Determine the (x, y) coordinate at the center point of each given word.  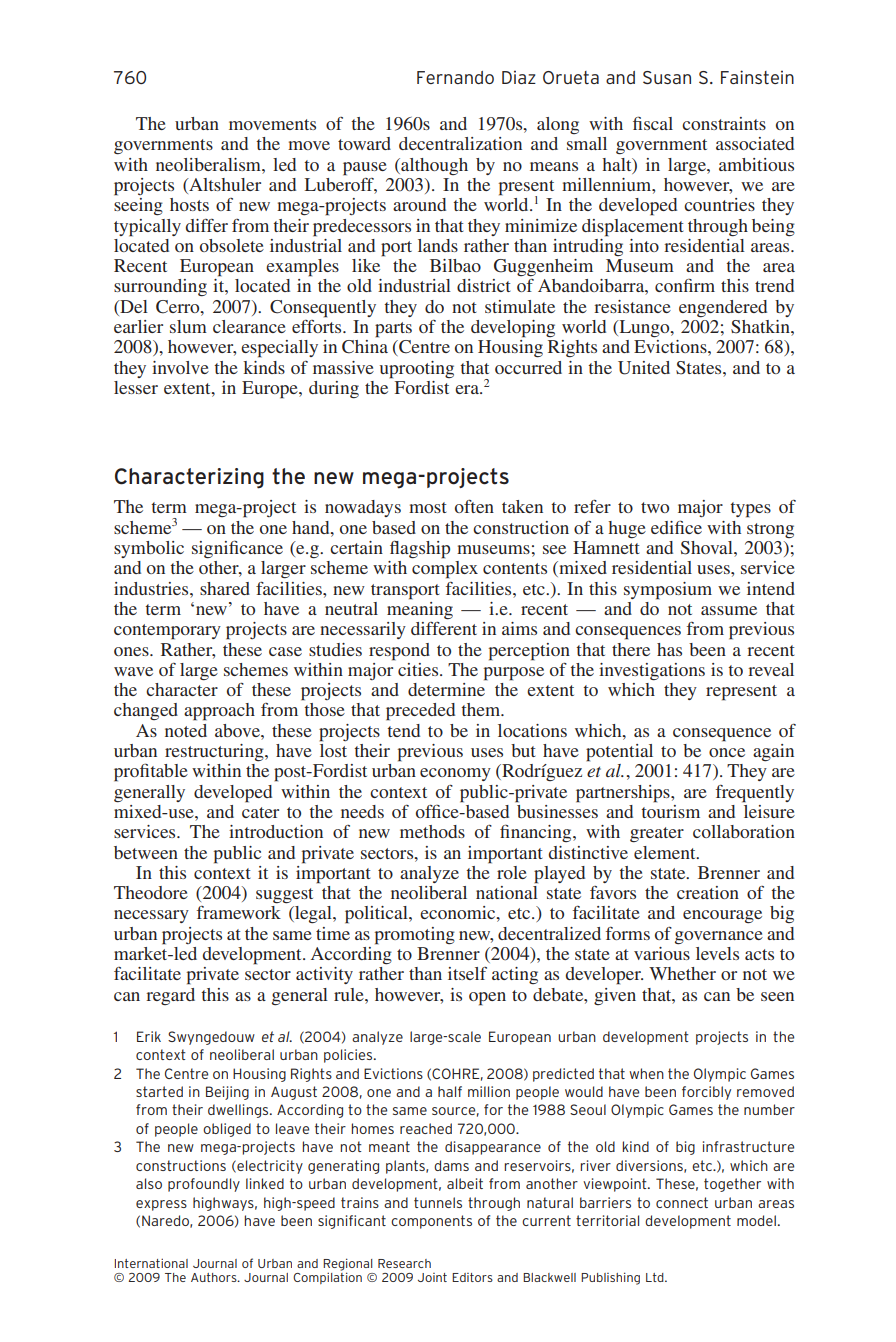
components (431, 1222)
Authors (215, 1277)
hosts (189, 204)
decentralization (460, 143)
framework (239, 912)
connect (682, 1202)
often (474, 506)
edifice (676, 527)
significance (237, 549)
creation (708, 892)
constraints (724, 123)
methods (432, 831)
